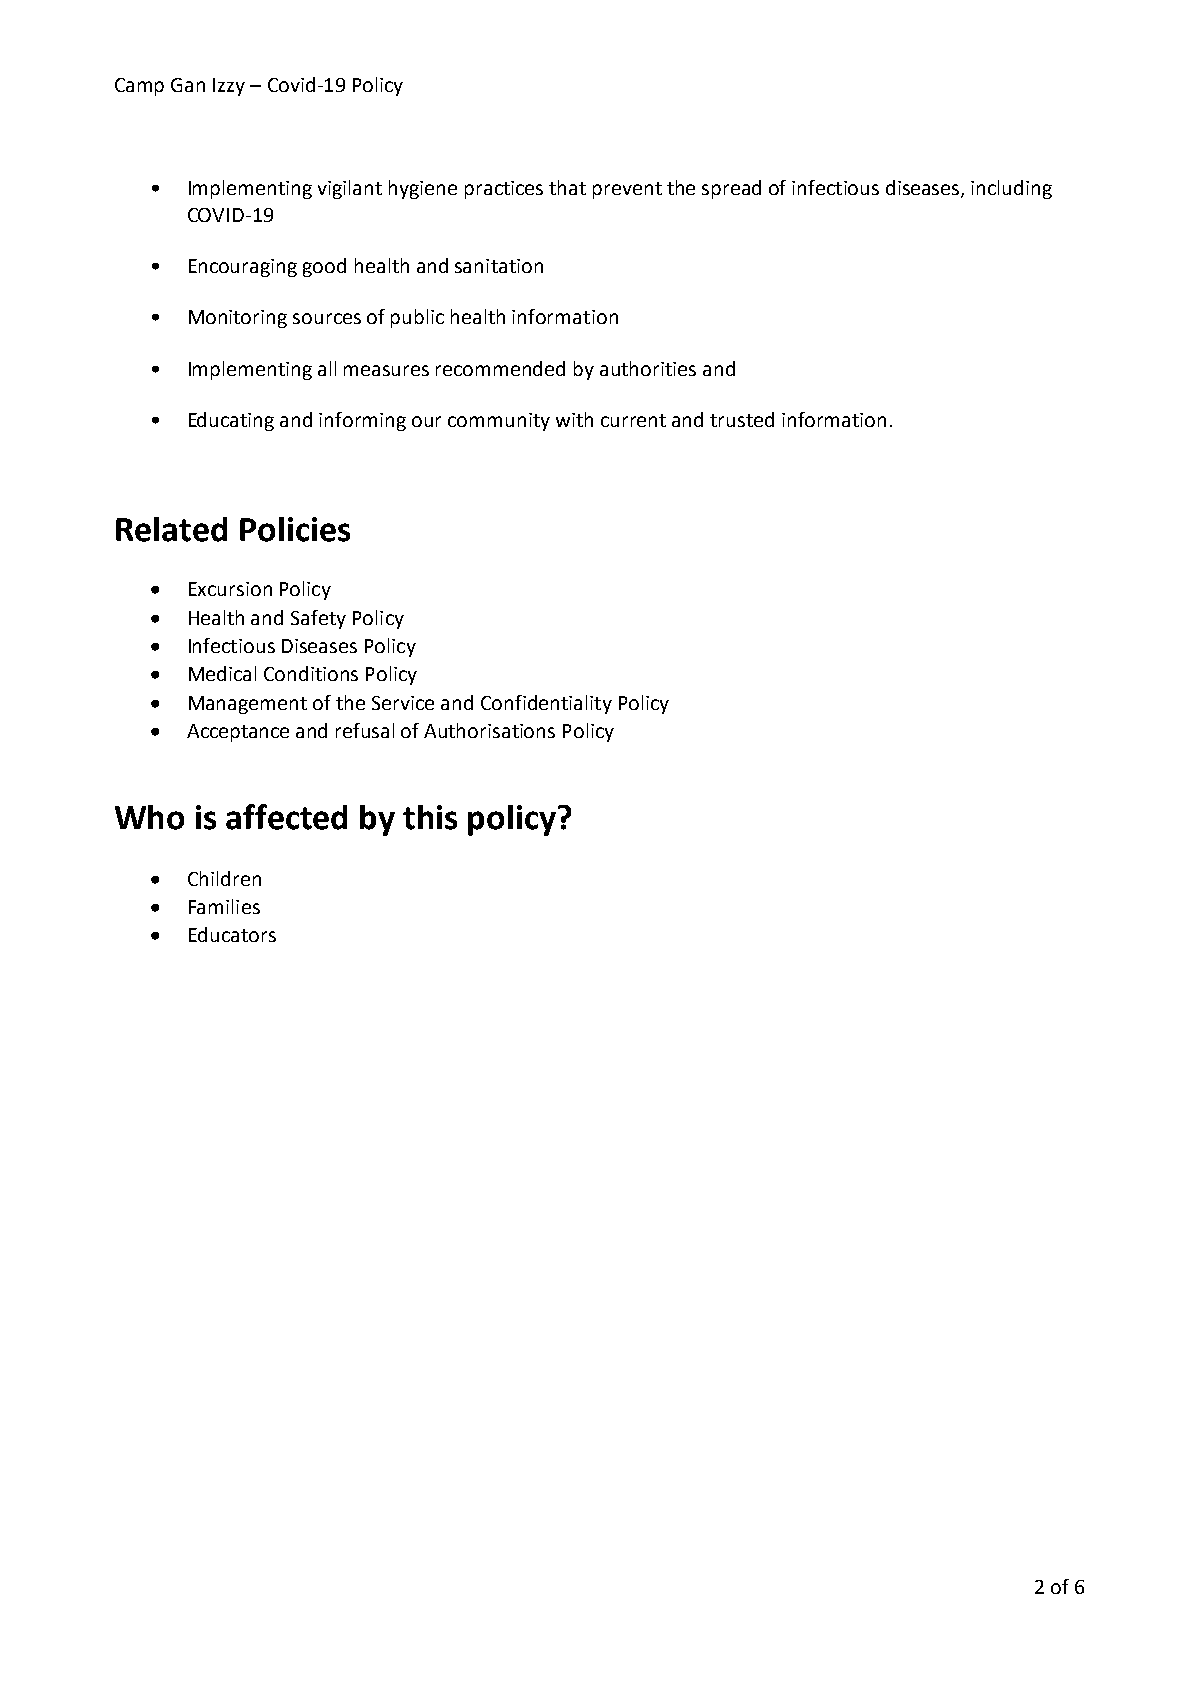  What do you see at coordinates (567, 187) in the image?
I see `that` at bounding box center [567, 187].
